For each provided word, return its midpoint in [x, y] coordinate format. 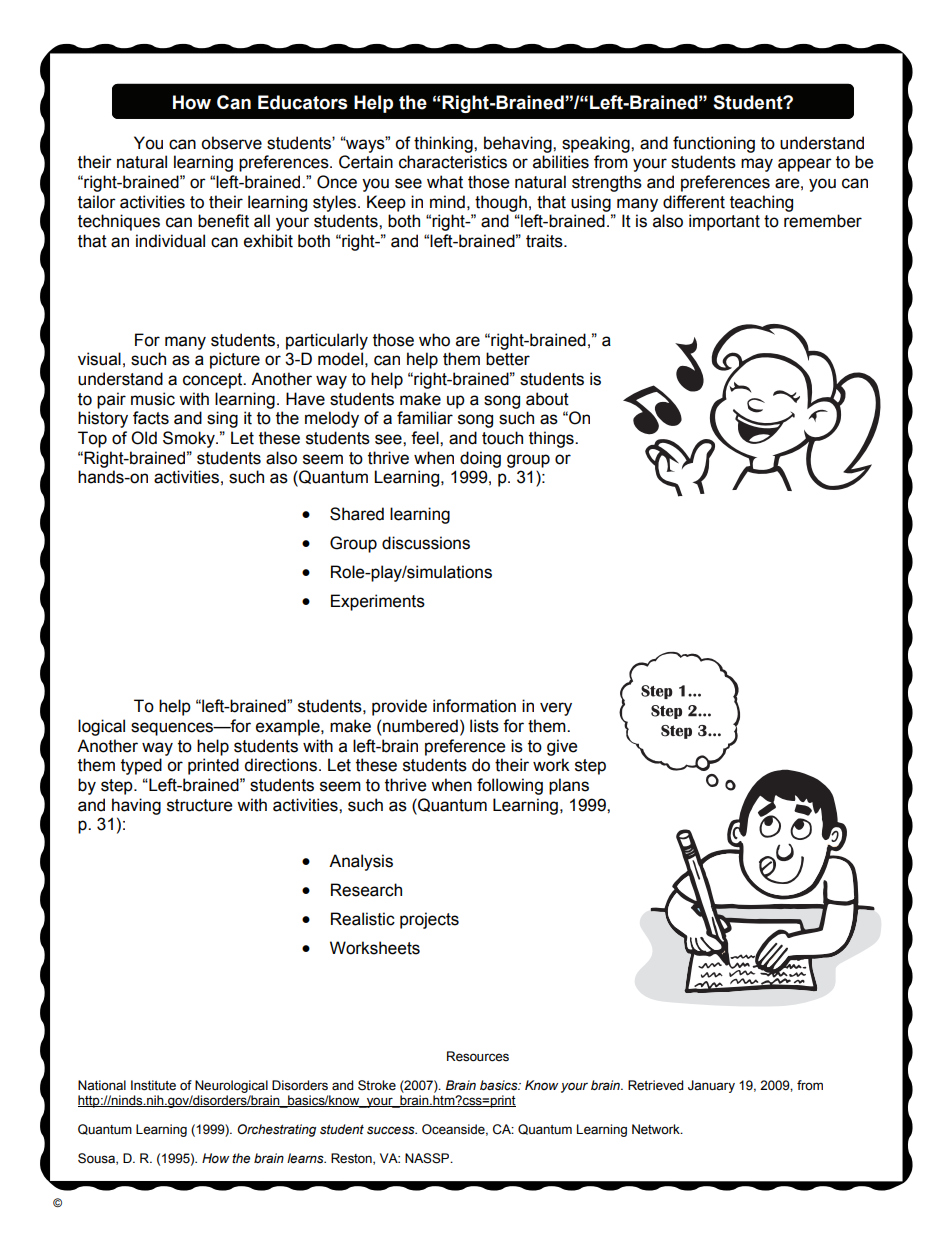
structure [199, 805]
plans [569, 786]
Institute [153, 1085]
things [552, 439]
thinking [444, 144]
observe [231, 143]
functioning [714, 144]
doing [480, 459]
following [510, 786]
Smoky [190, 439]
